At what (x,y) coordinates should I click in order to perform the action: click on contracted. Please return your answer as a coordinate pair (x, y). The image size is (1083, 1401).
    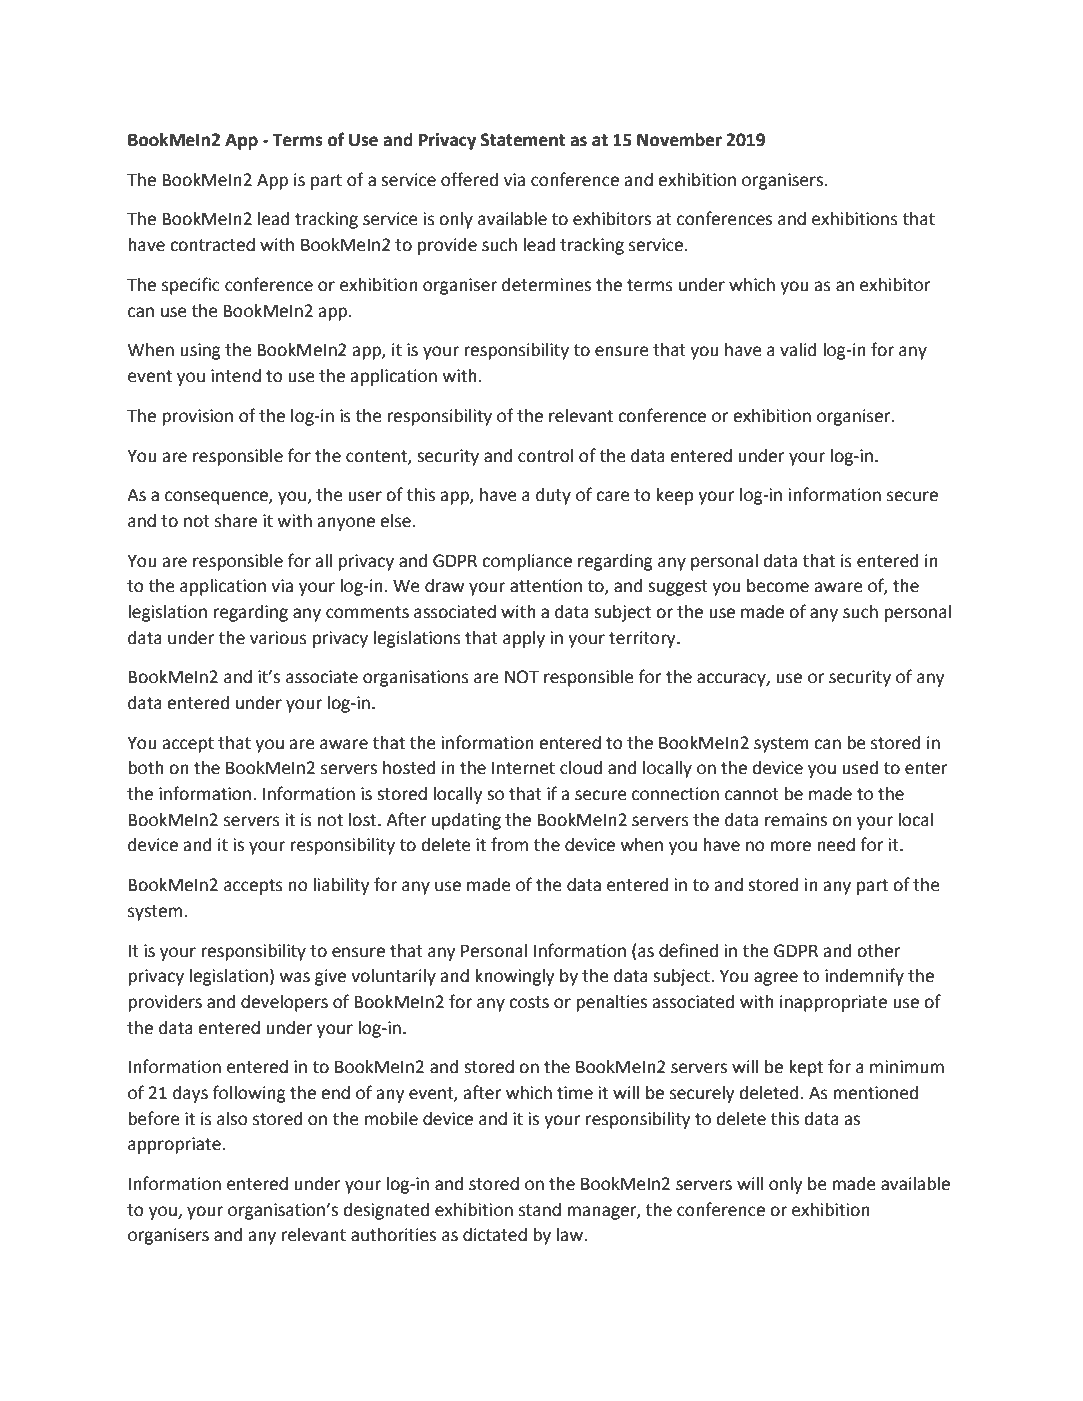
    Looking at the image, I should click on (212, 245).
